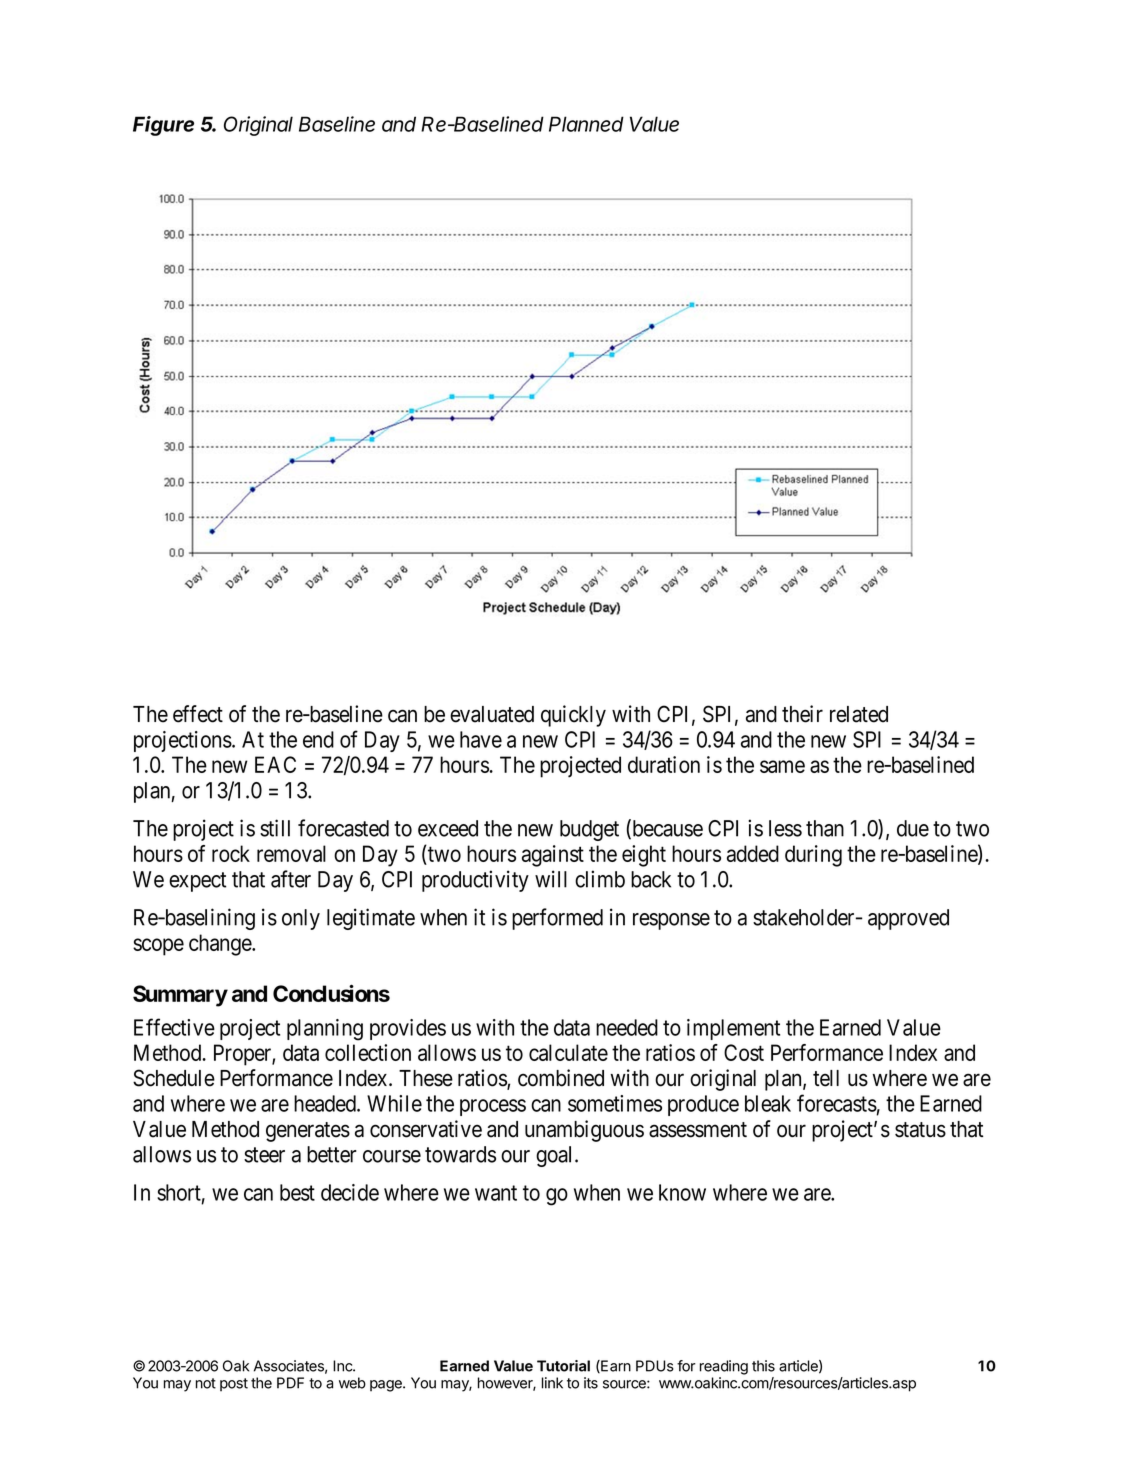 This screenshot has height=1458, width=1127. Describe the element at coordinates (163, 126) in the screenshot. I see `Figure` at that location.
